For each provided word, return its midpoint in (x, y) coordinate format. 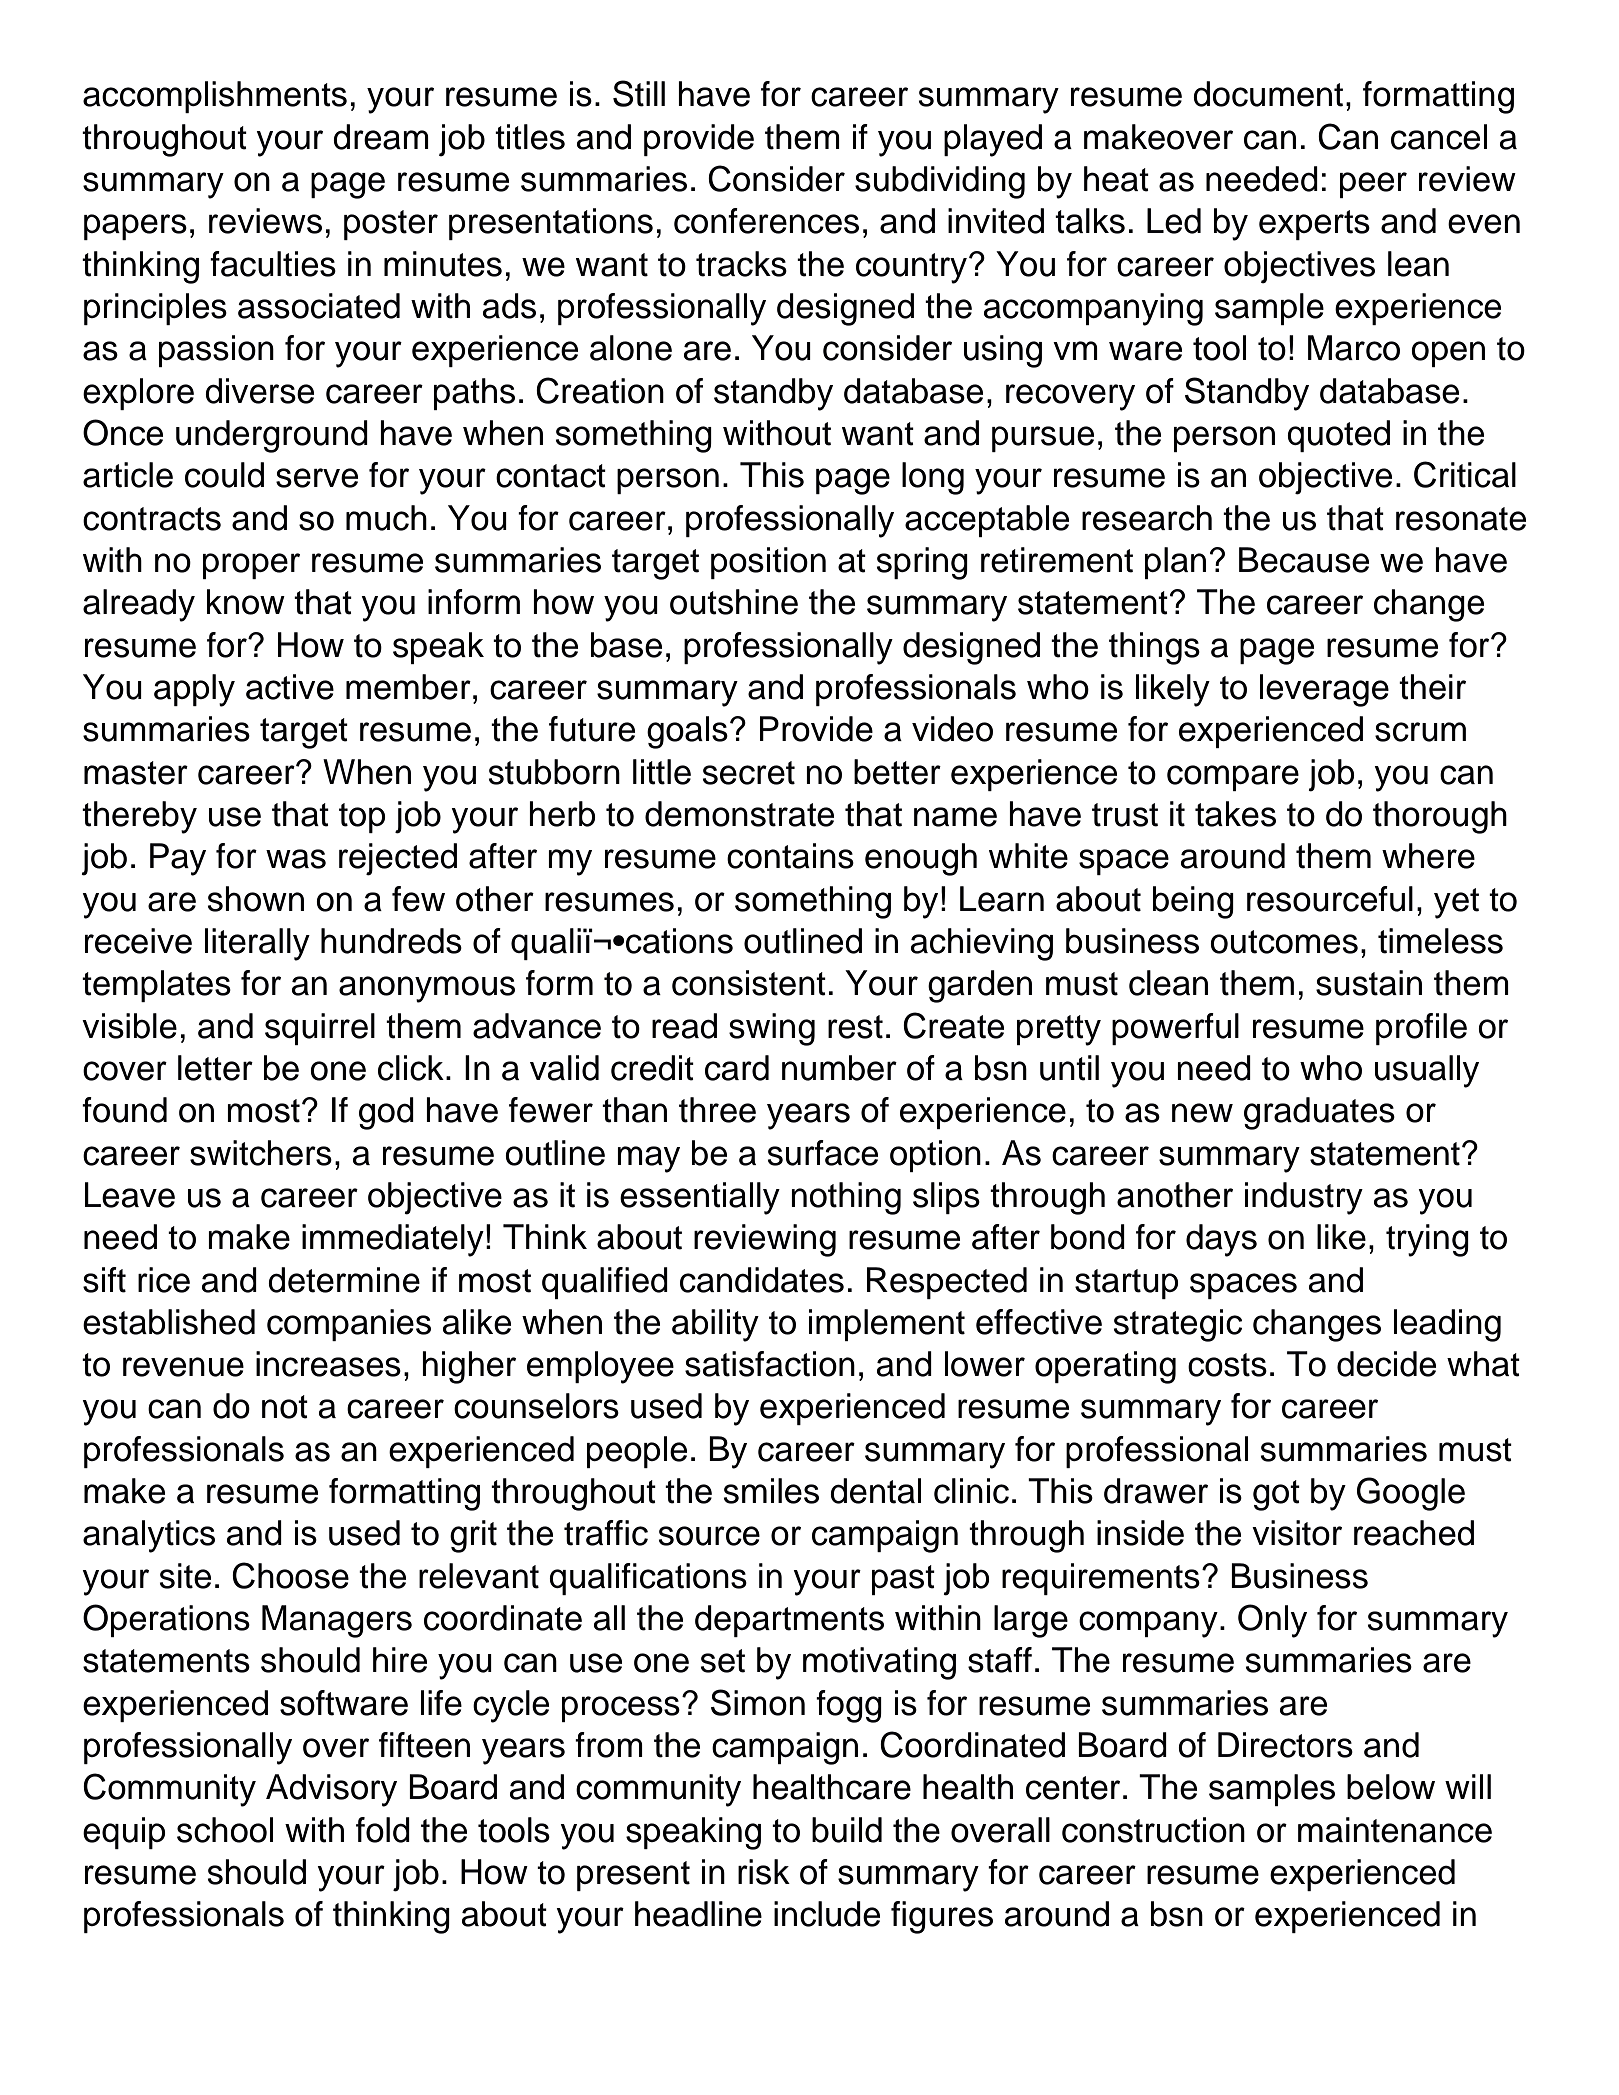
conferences (766, 221)
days (1221, 1240)
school (225, 1830)
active (290, 687)
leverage (1324, 690)
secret (748, 773)
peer (1373, 185)
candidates (762, 1280)
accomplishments (215, 97)
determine (344, 1280)
